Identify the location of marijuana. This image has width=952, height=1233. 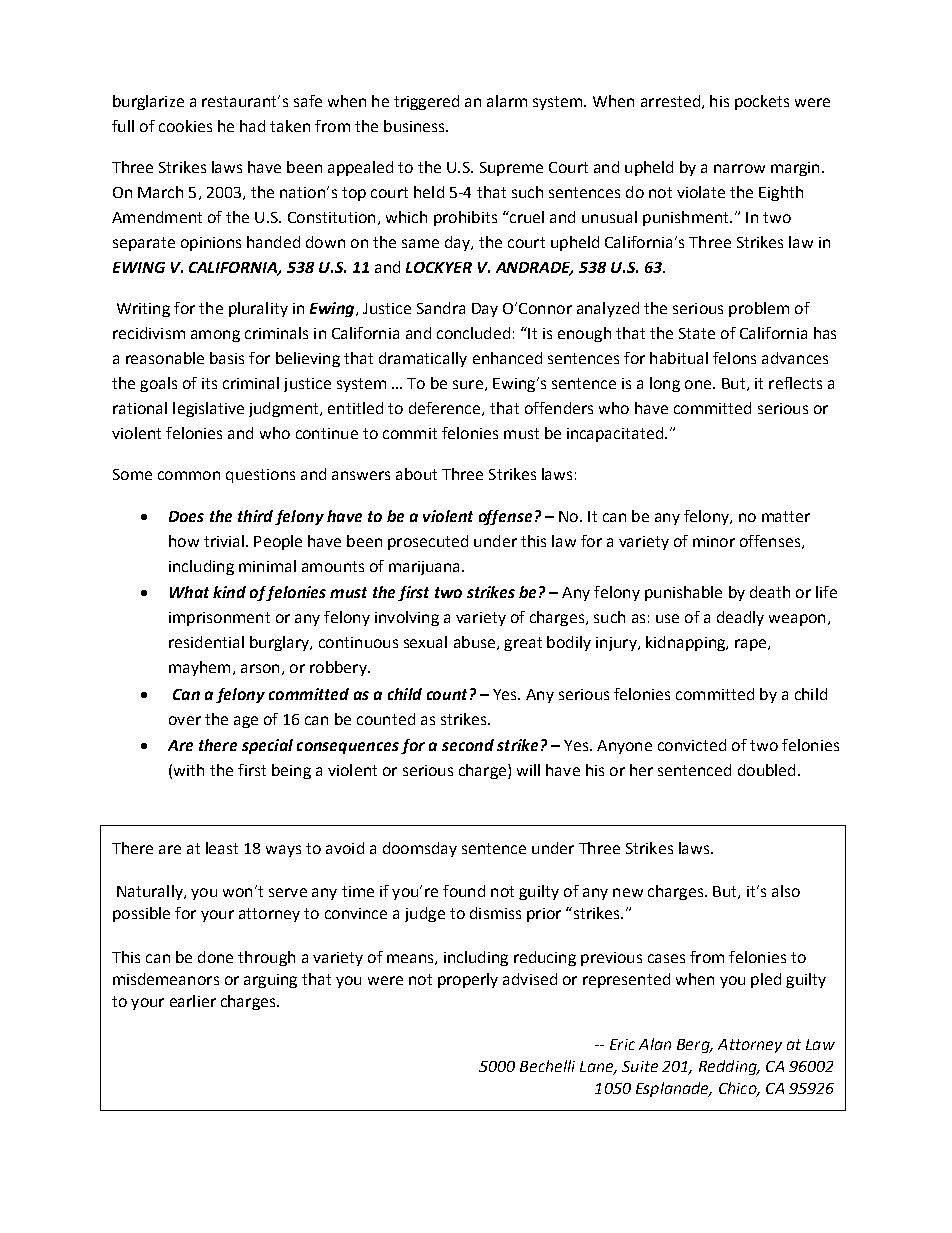
(426, 568).
